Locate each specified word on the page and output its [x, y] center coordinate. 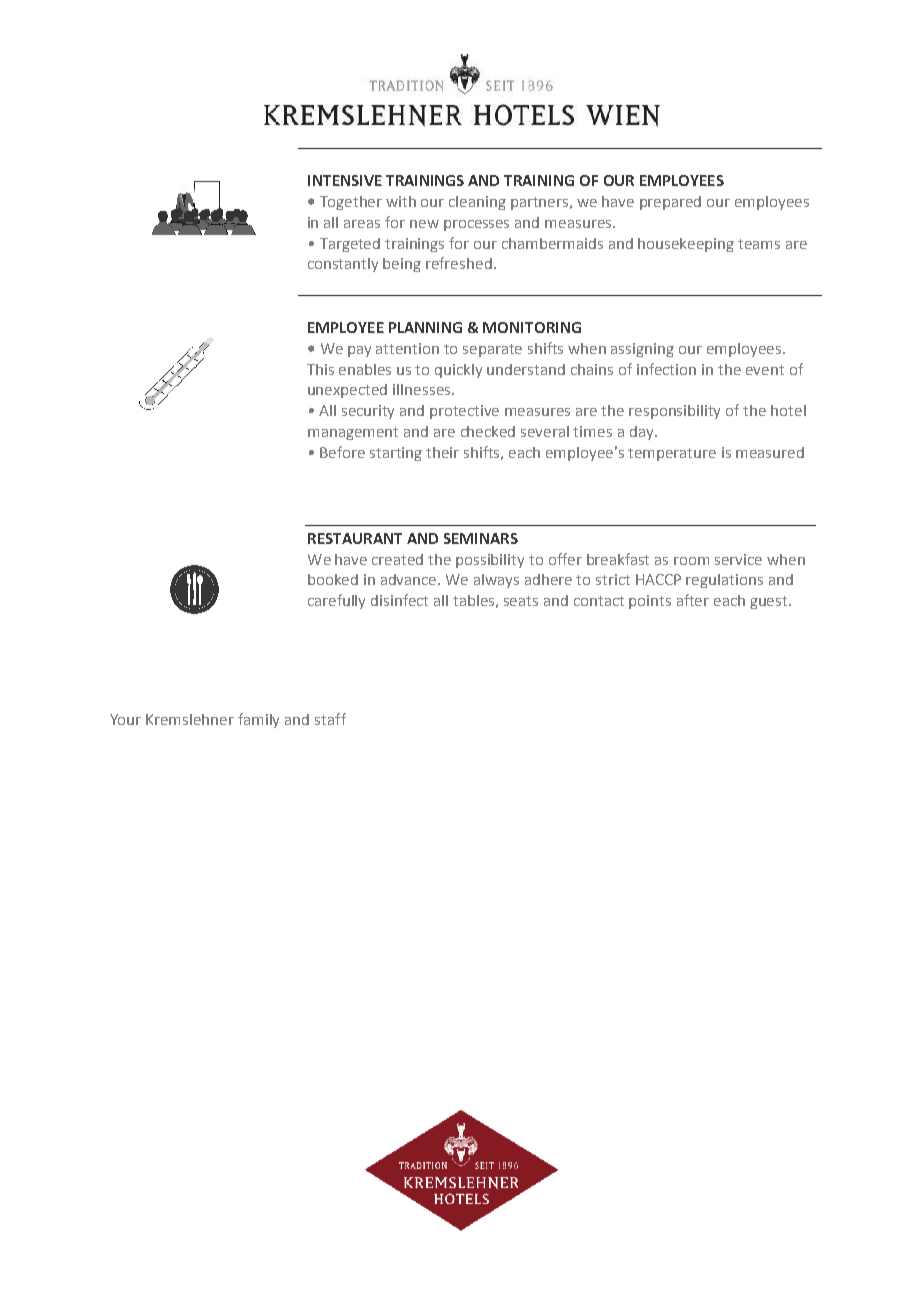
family [258, 720]
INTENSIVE [345, 180]
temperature [672, 454]
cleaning [477, 203]
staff [330, 719]
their [442, 452]
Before [342, 452]
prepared [670, 203]
